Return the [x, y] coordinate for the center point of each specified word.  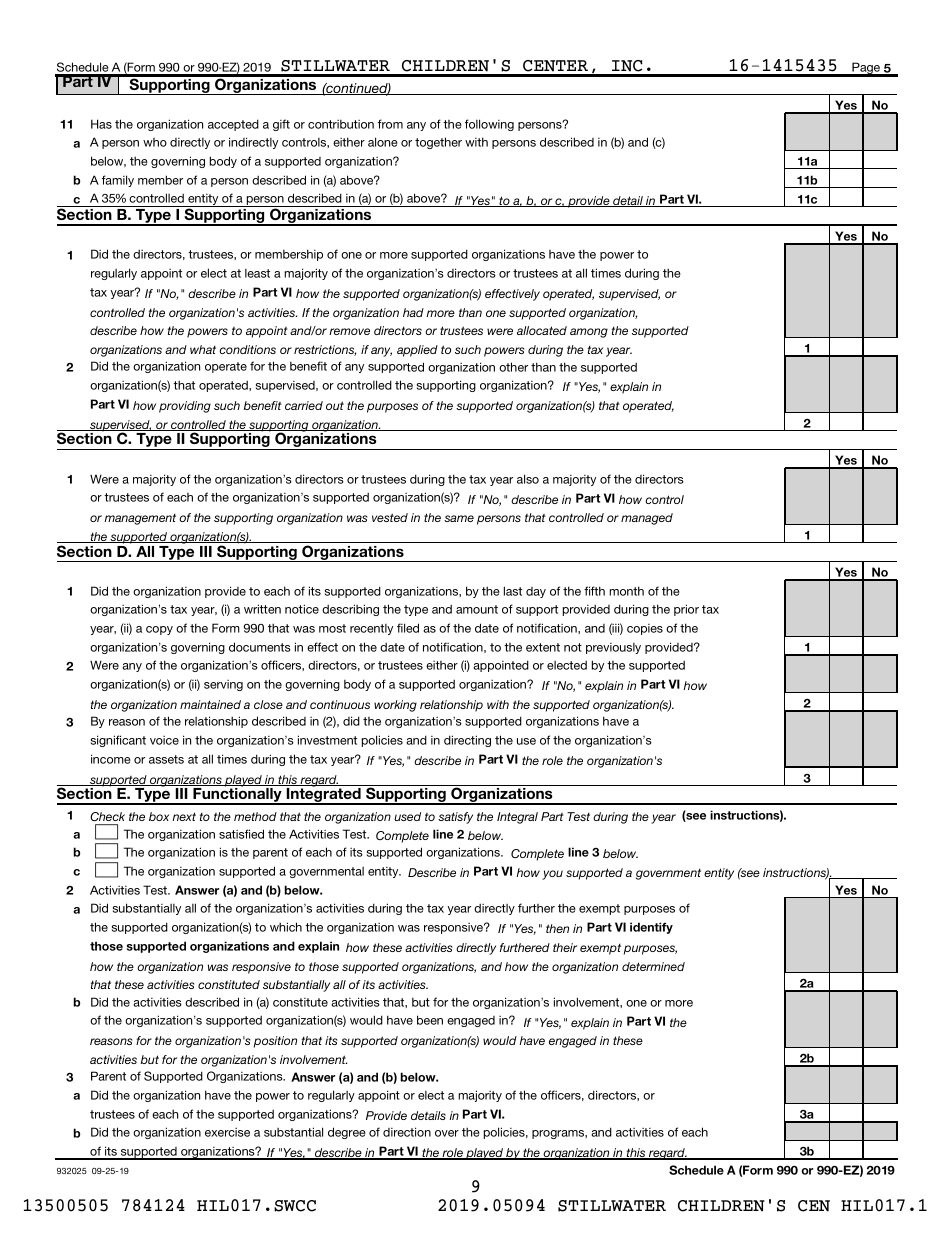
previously [613, 648]
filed [408, 628]
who [155, 142]
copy [159, 630]
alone [383, 142]
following [489, 125]
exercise [227, 1132]
